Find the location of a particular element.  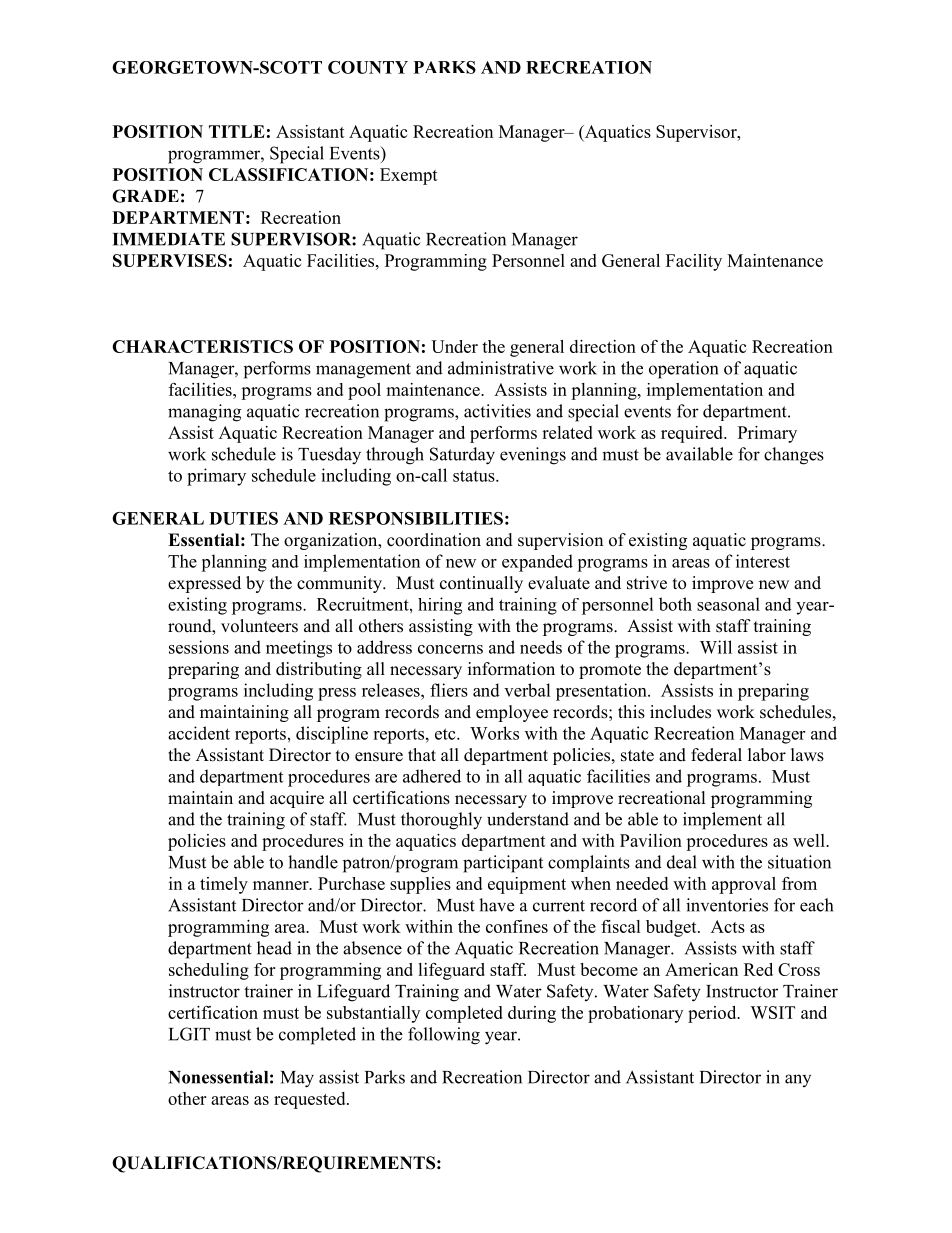

activities is located at coordinates (497, 411).
